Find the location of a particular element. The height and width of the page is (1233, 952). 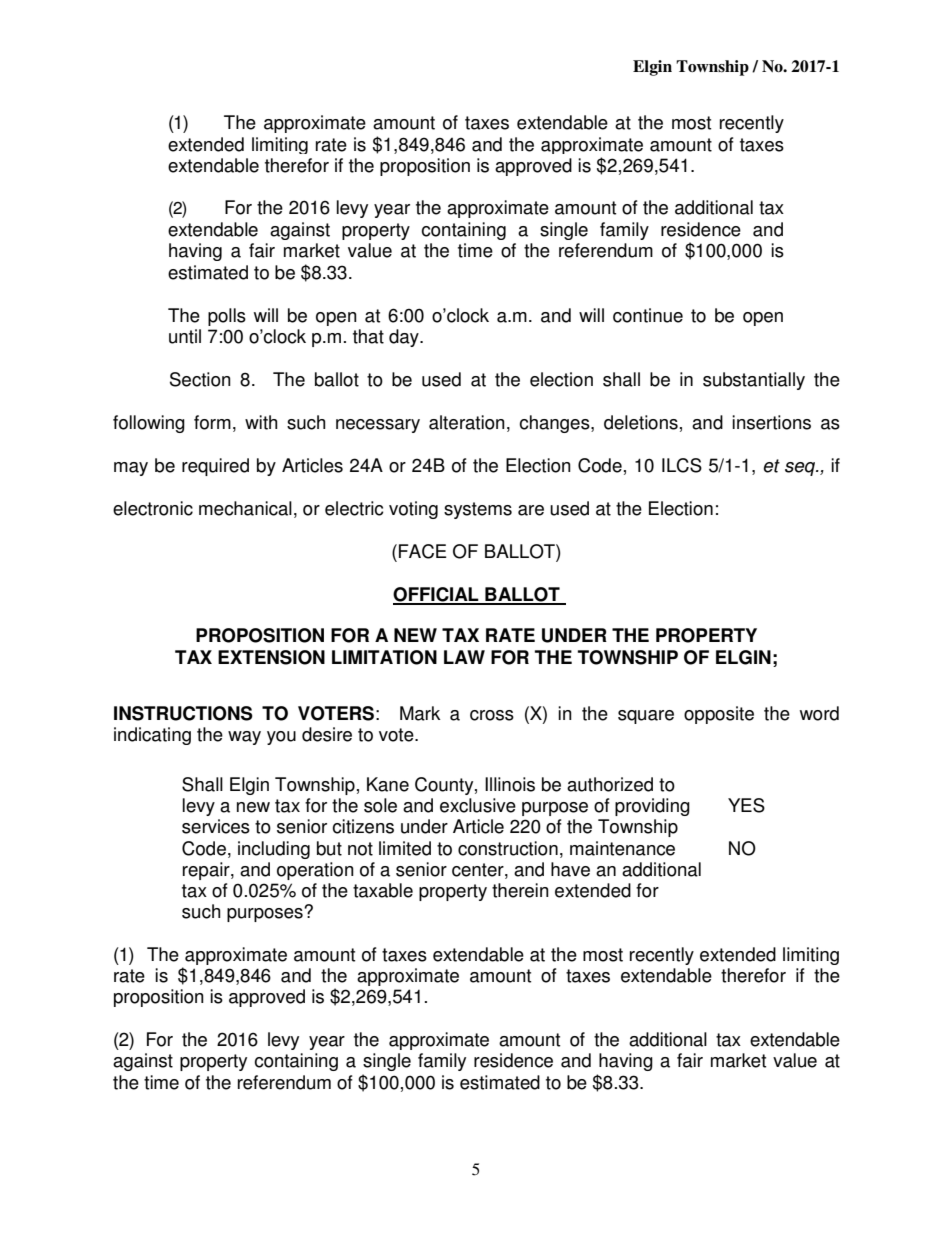

until is located at coordinates (185, 336).
